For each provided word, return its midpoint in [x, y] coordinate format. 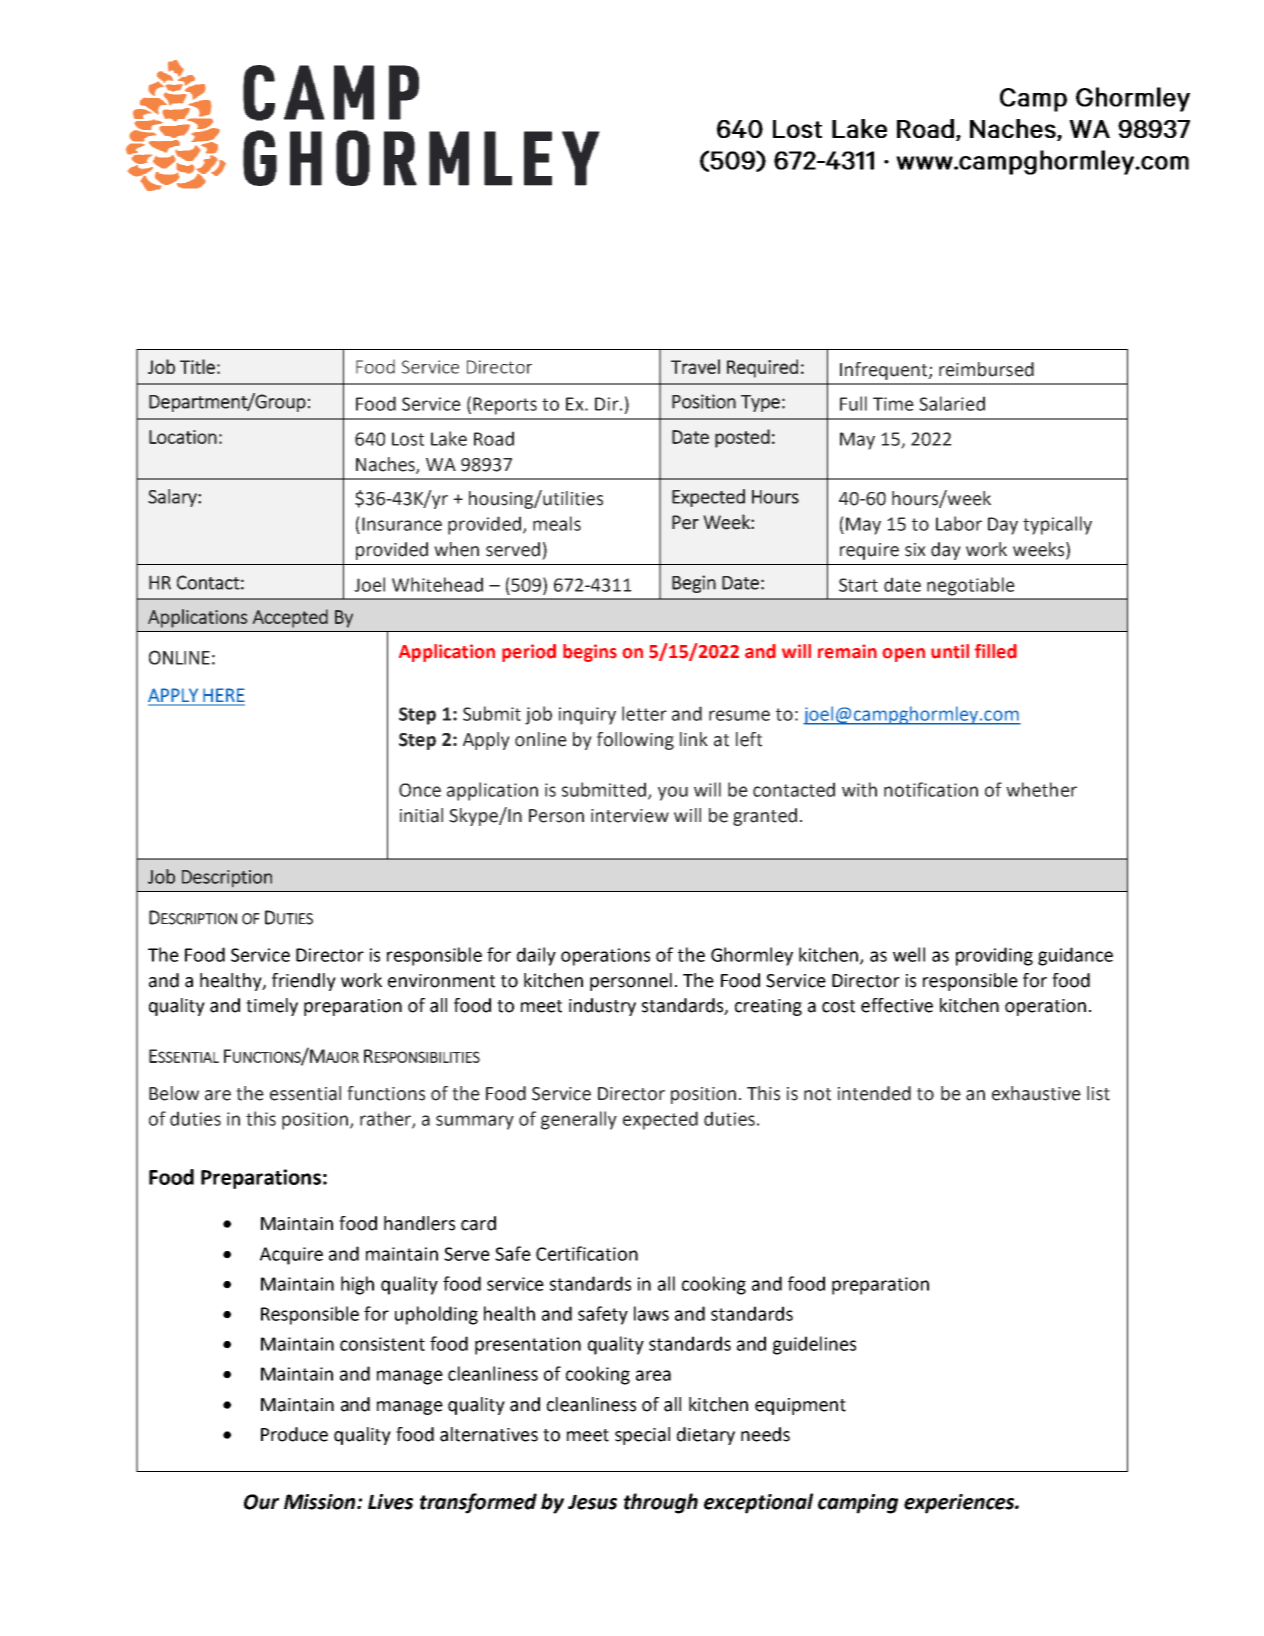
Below [174, 1093]
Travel [695, 366]
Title [197, 366]
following [635, 741]
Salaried [952, 403]
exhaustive [1036, 1093]
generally [579, 1120]
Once [420, 790]
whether [1041, 789]
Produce [294, 1434]
